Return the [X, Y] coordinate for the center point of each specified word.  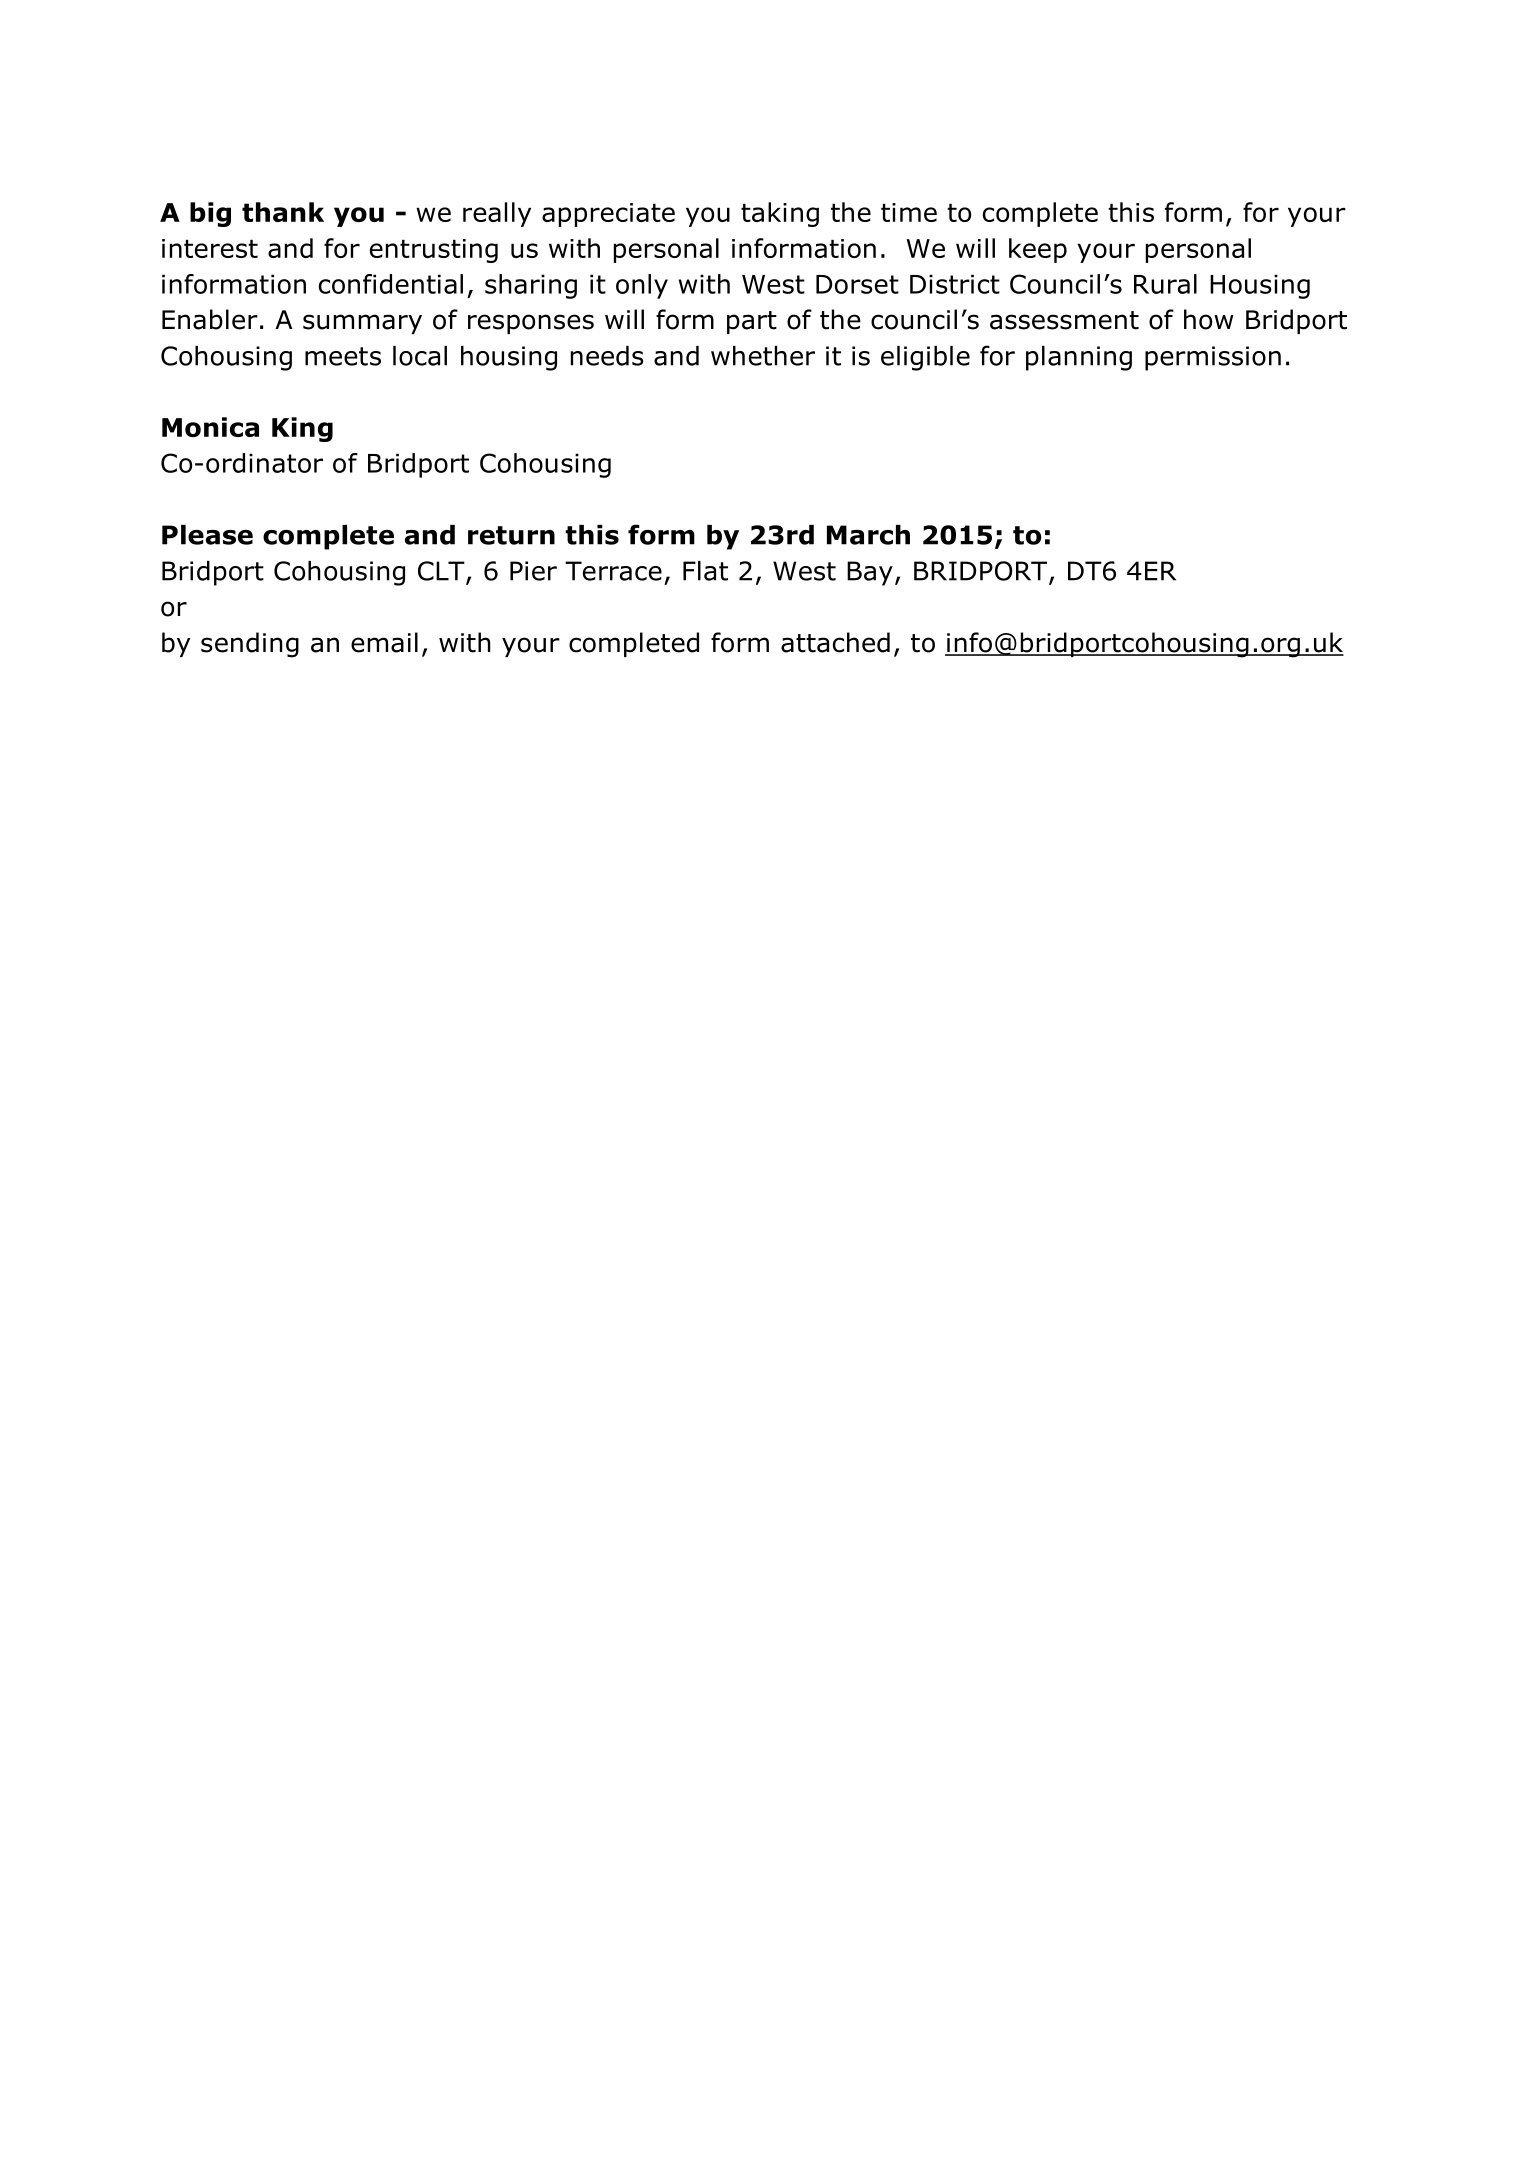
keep [1038, 250]
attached [835, 642]
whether [763, 356]
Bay [870, 573]
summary [362, 324]
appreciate [608, 215]
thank [283, 212]
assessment [1064, 320]
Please [207, 535]
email [384, 642]
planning [1079, 358]
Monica [210, 427]
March [868, 535]
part [752, 322]
